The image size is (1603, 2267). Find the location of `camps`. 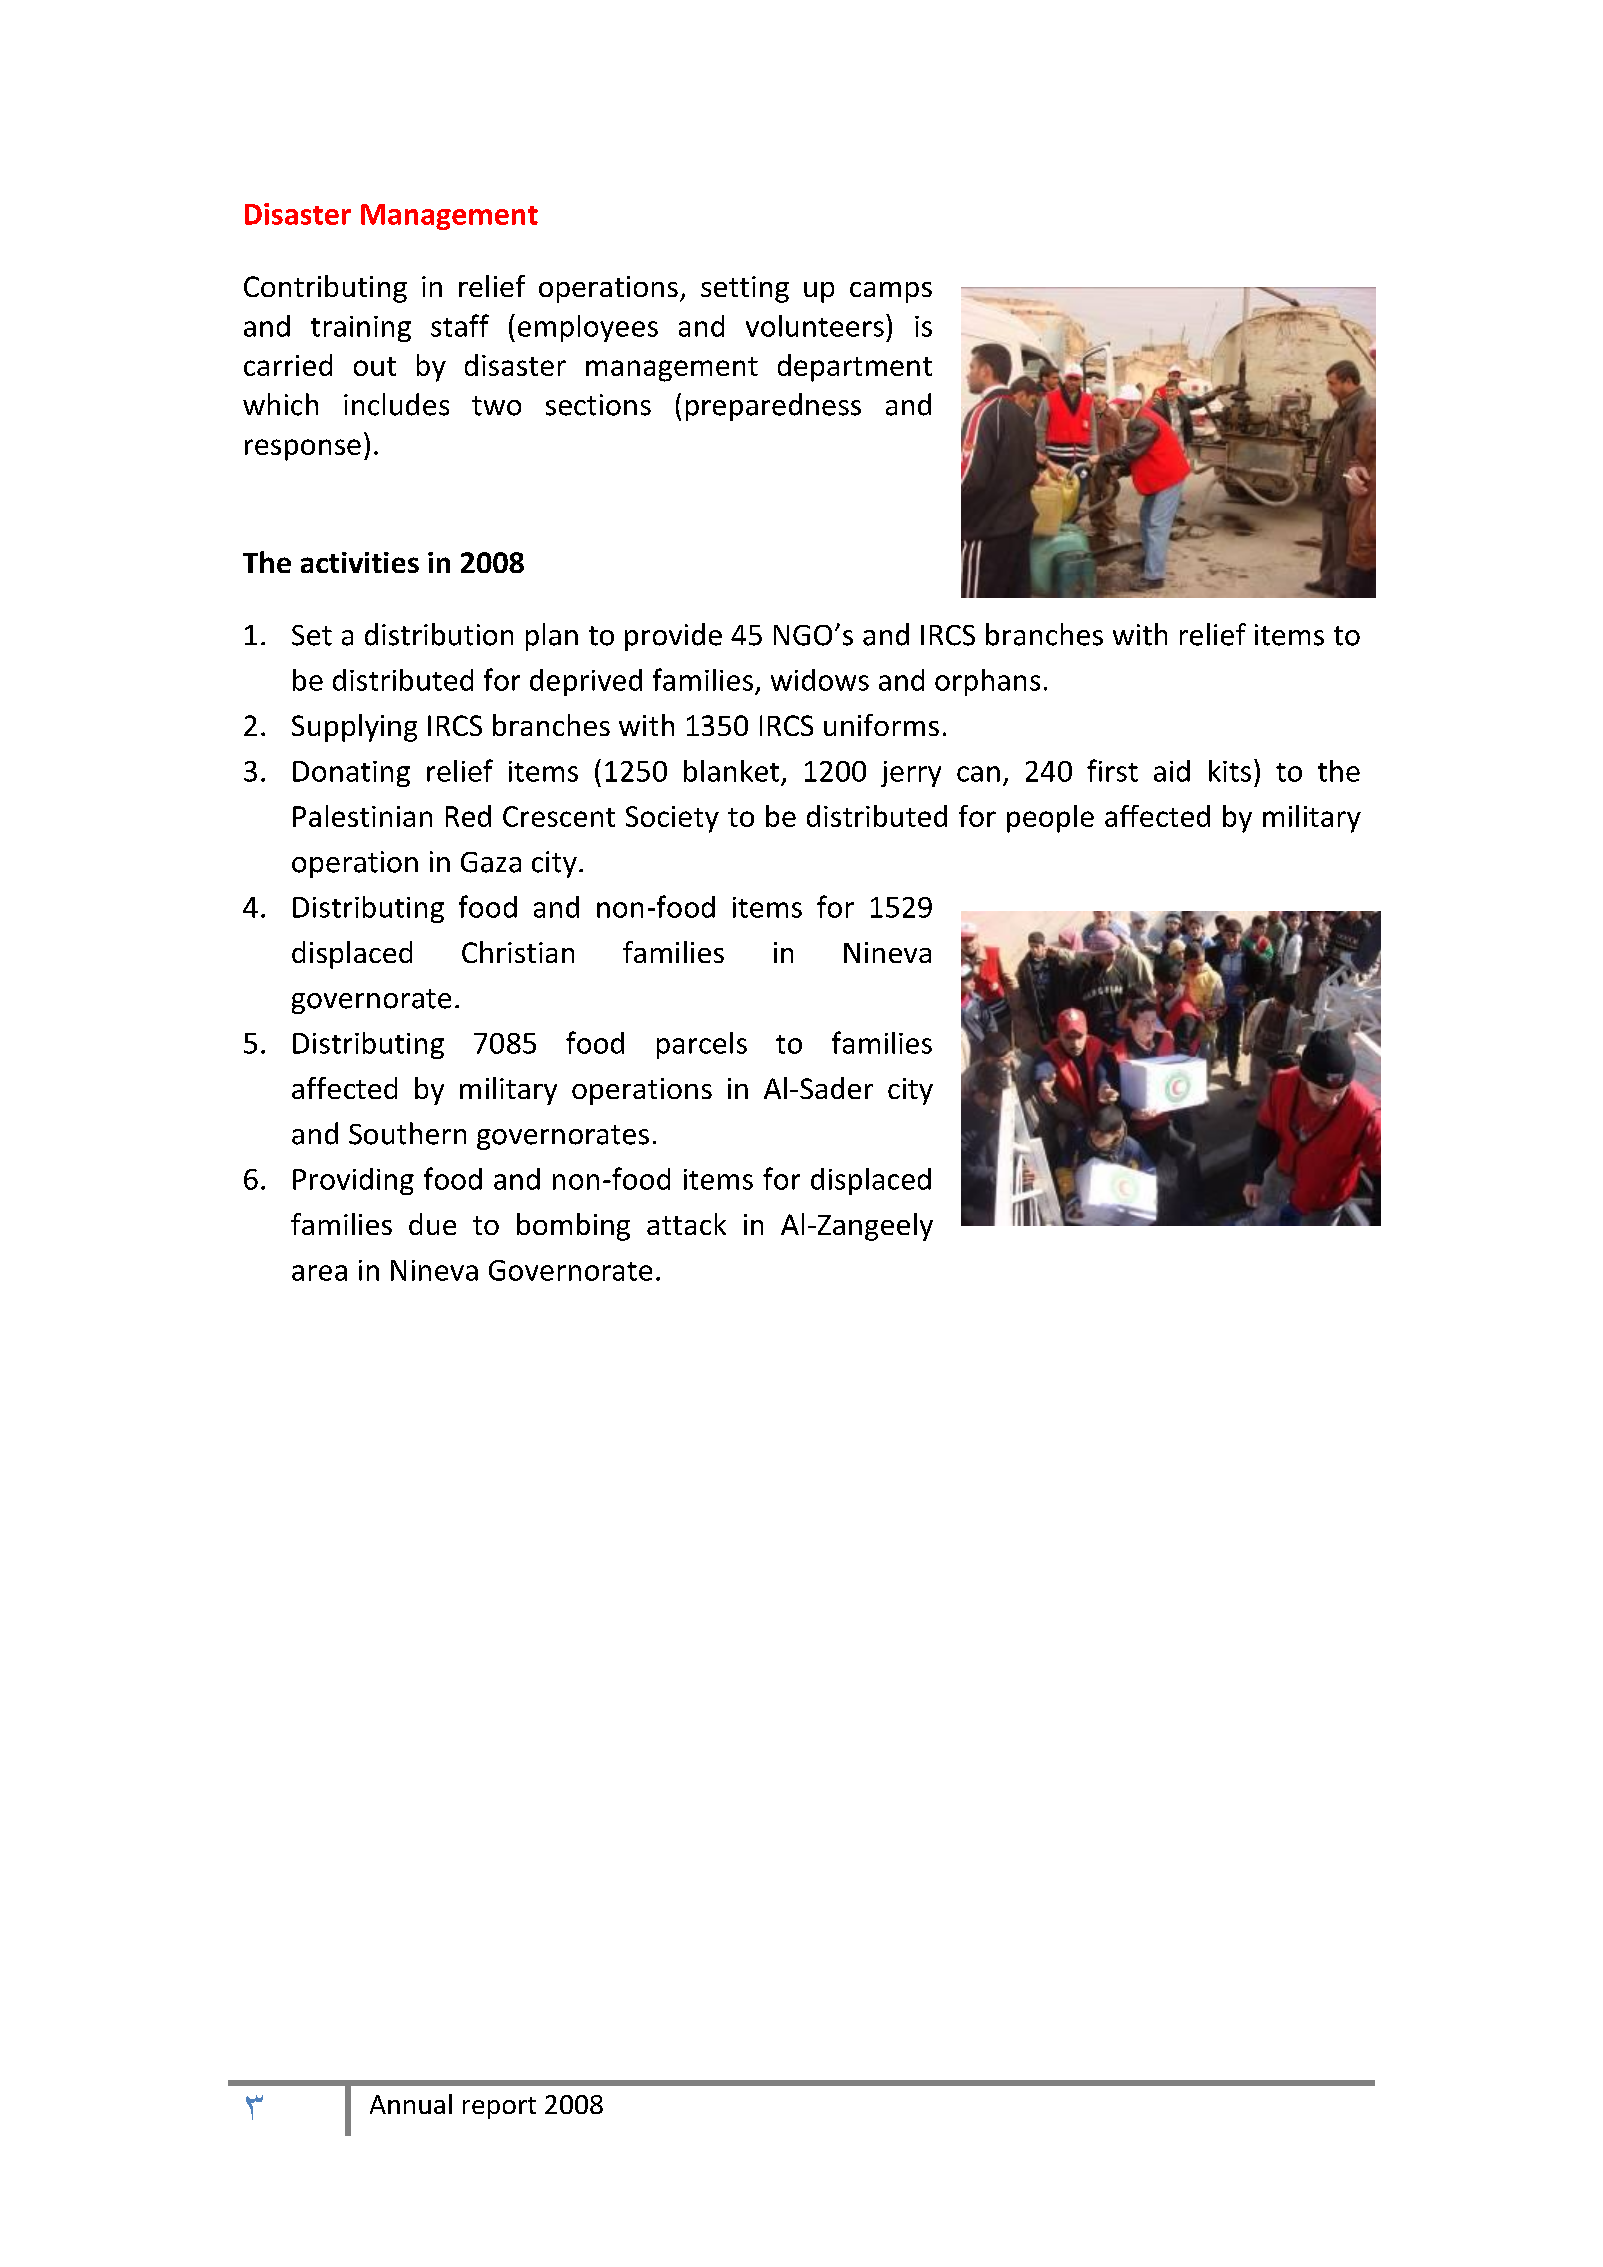

camps is located at coordinates (891, 292).
